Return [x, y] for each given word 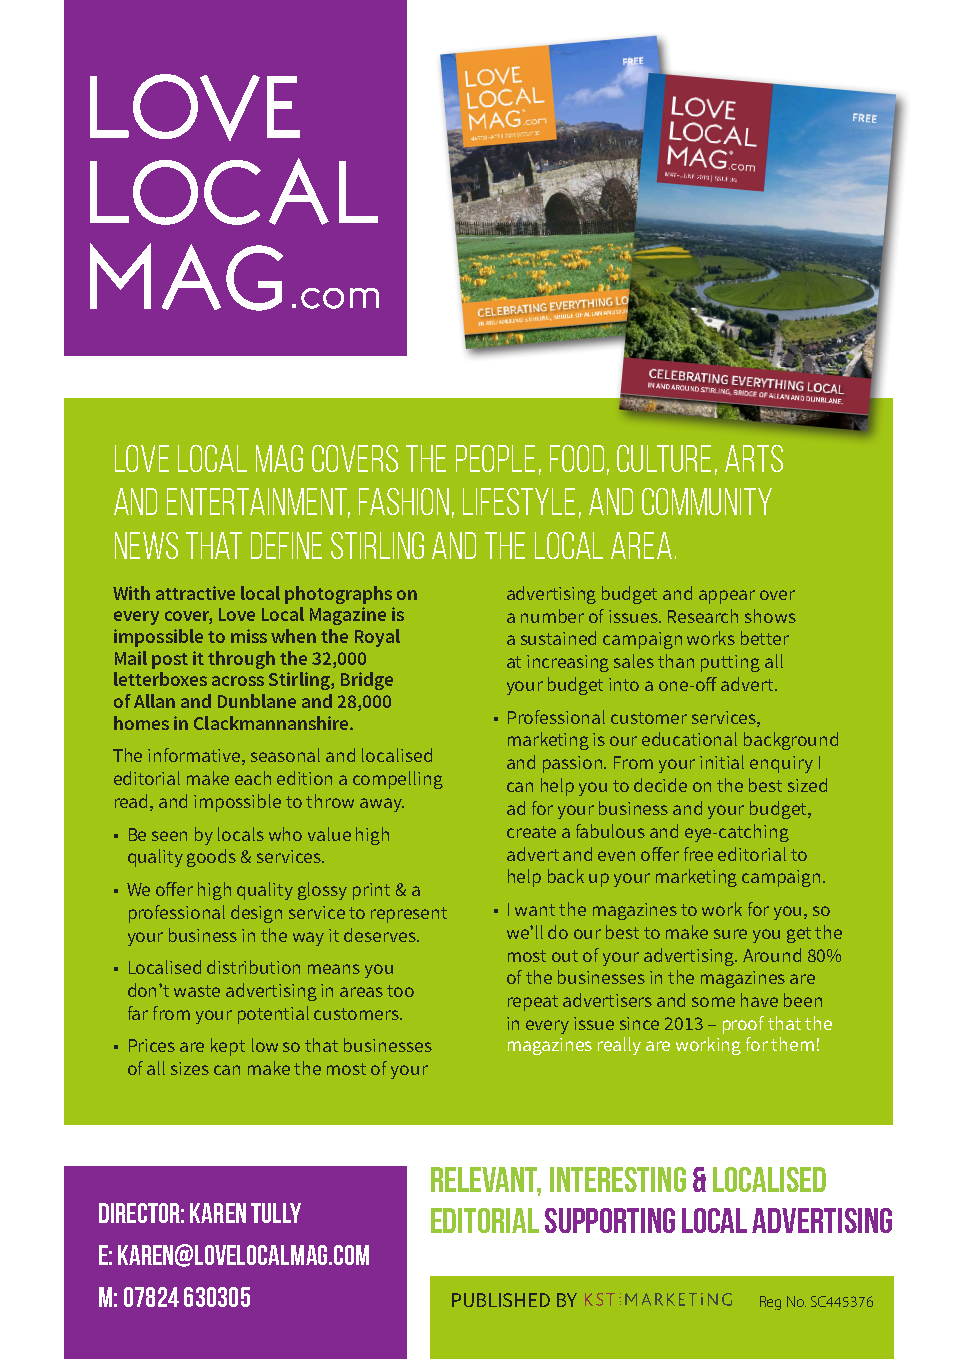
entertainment [258, 503]
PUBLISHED [501, 1300]
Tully [276, 1213]
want [535, 910]
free [698, 854]
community [707, 501]
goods [211, 858]
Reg [770, 1303]
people [495, 458]
